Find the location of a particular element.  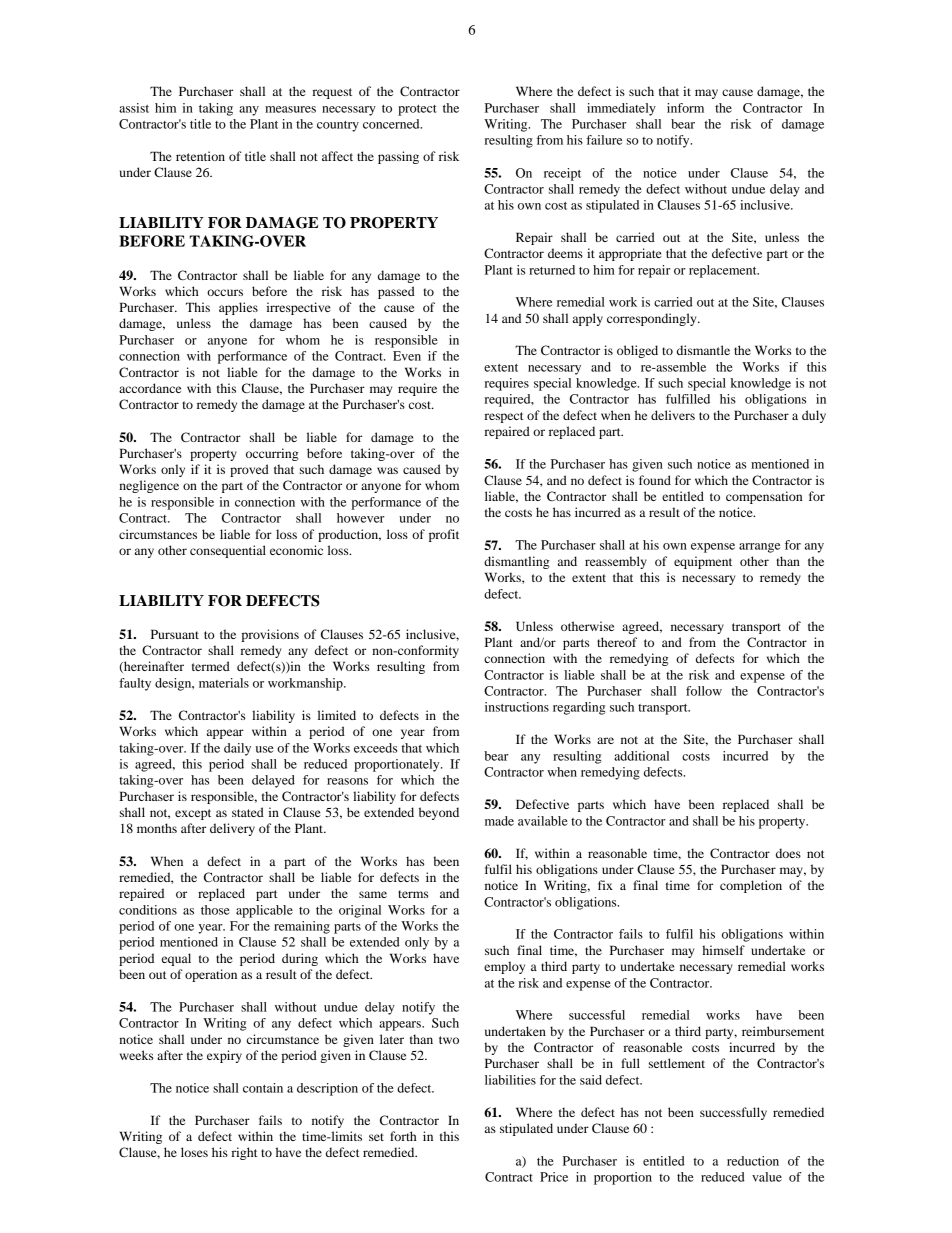

protect is located at coordinates (417, 110).
